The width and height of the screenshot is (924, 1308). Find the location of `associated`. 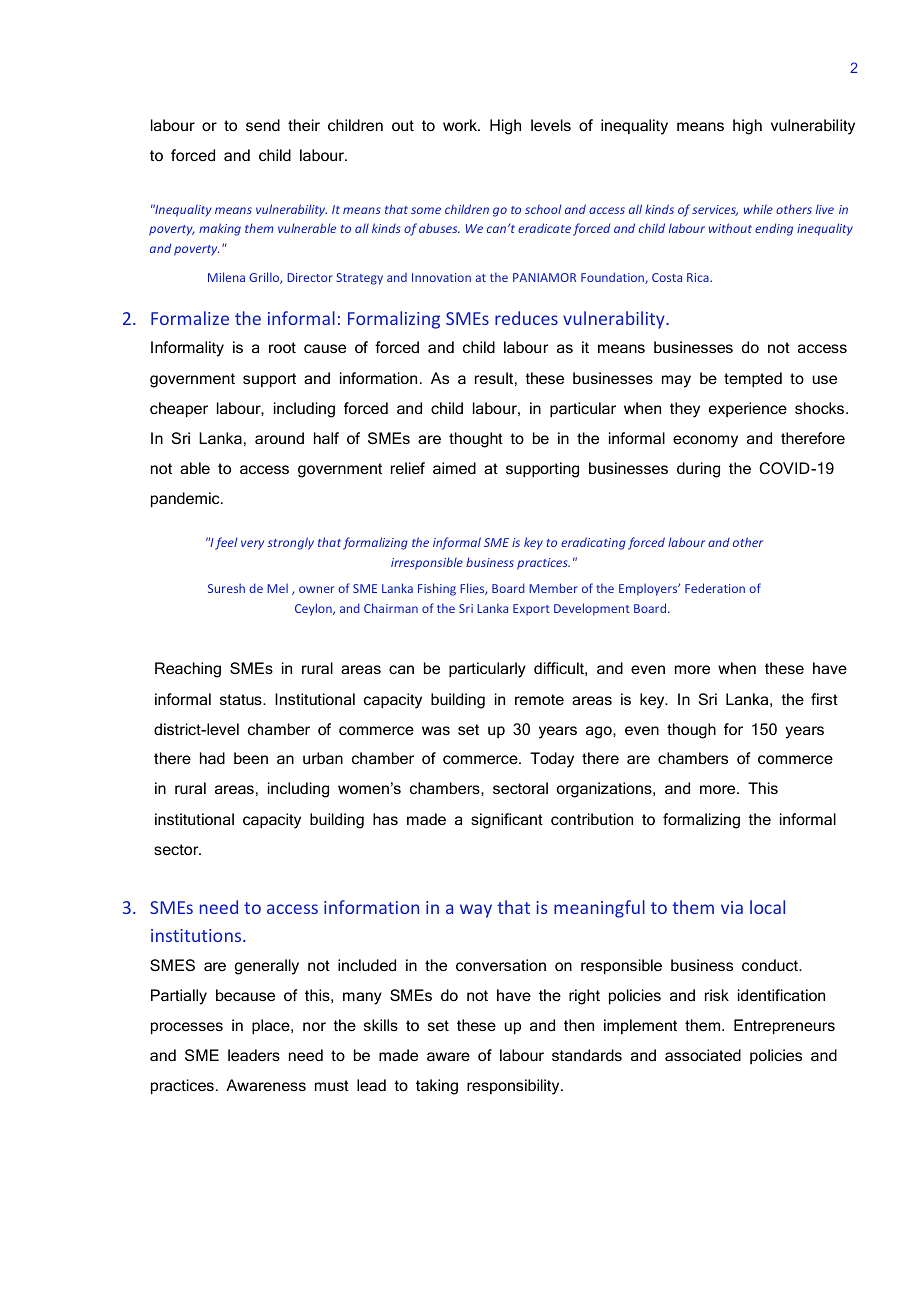

associated is located at coordinates (703, 1055).
